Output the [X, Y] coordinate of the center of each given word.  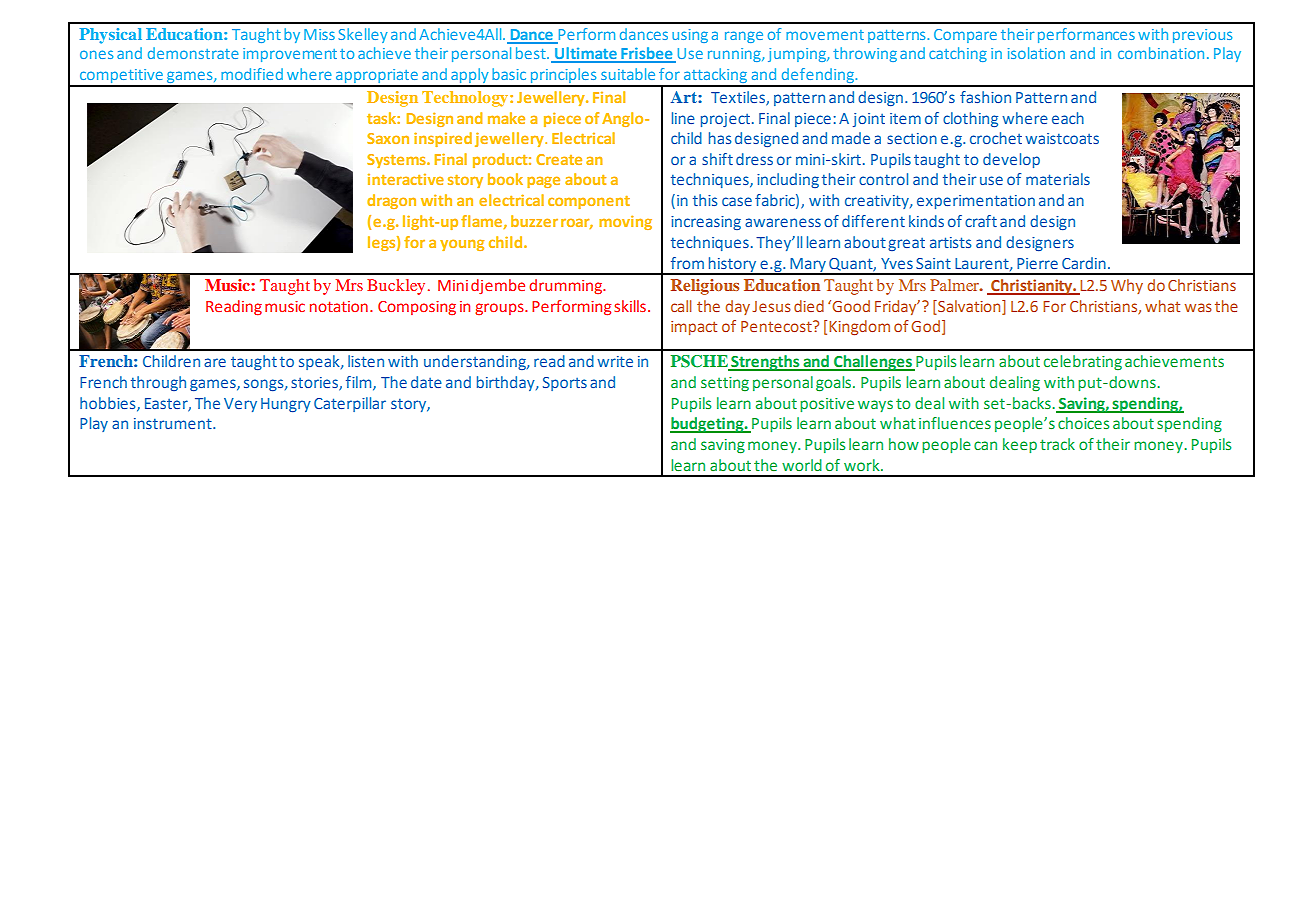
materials [1058, 179]
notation [339, 306]
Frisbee [647, 54]
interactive [406, 179]
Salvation [969, 307]
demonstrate [193, 53]
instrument [174, 423]
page [543, 182]
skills [630, 306]
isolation [1036, 53]
